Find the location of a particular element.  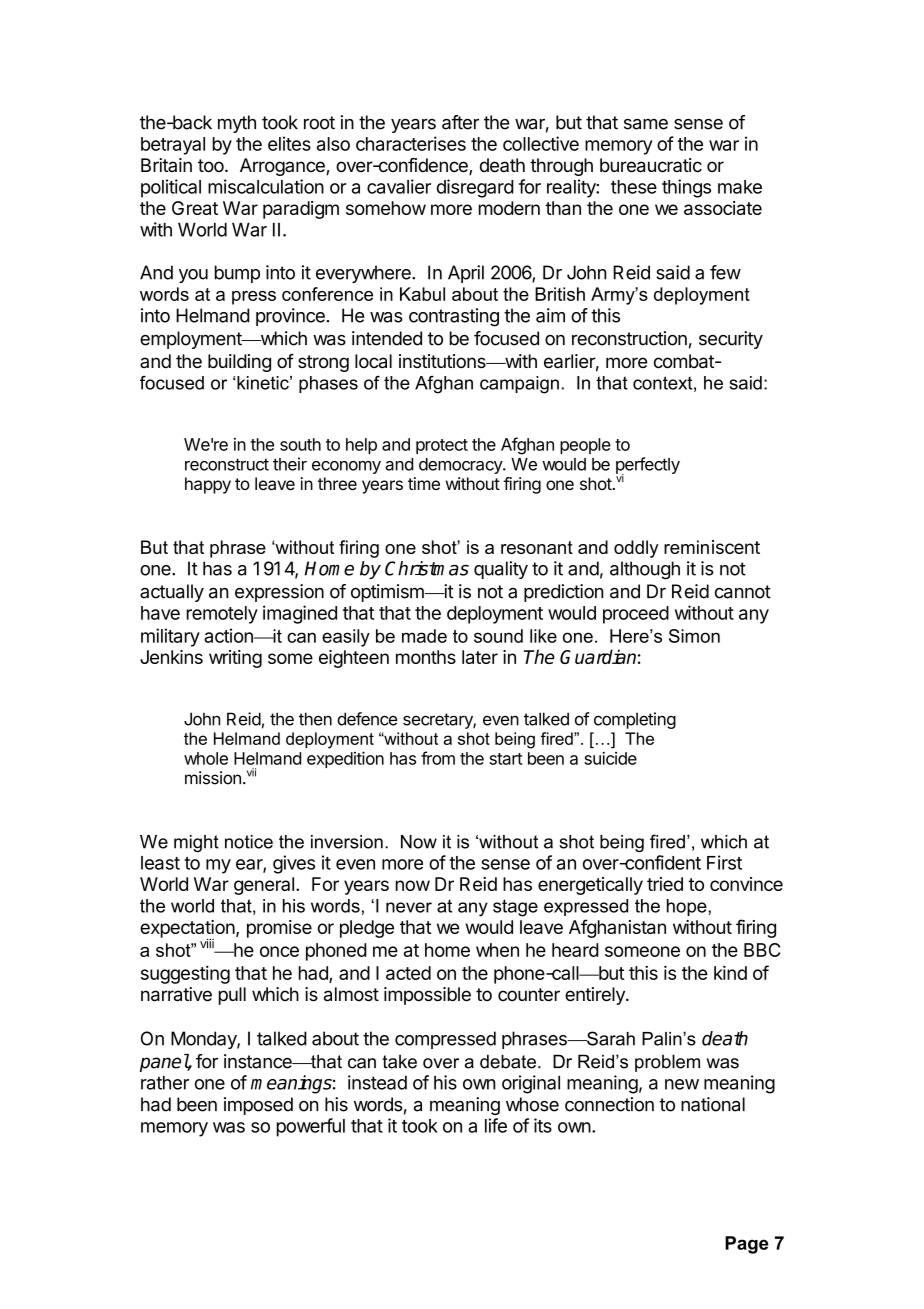

myth is located at coordinates (237, 124).
